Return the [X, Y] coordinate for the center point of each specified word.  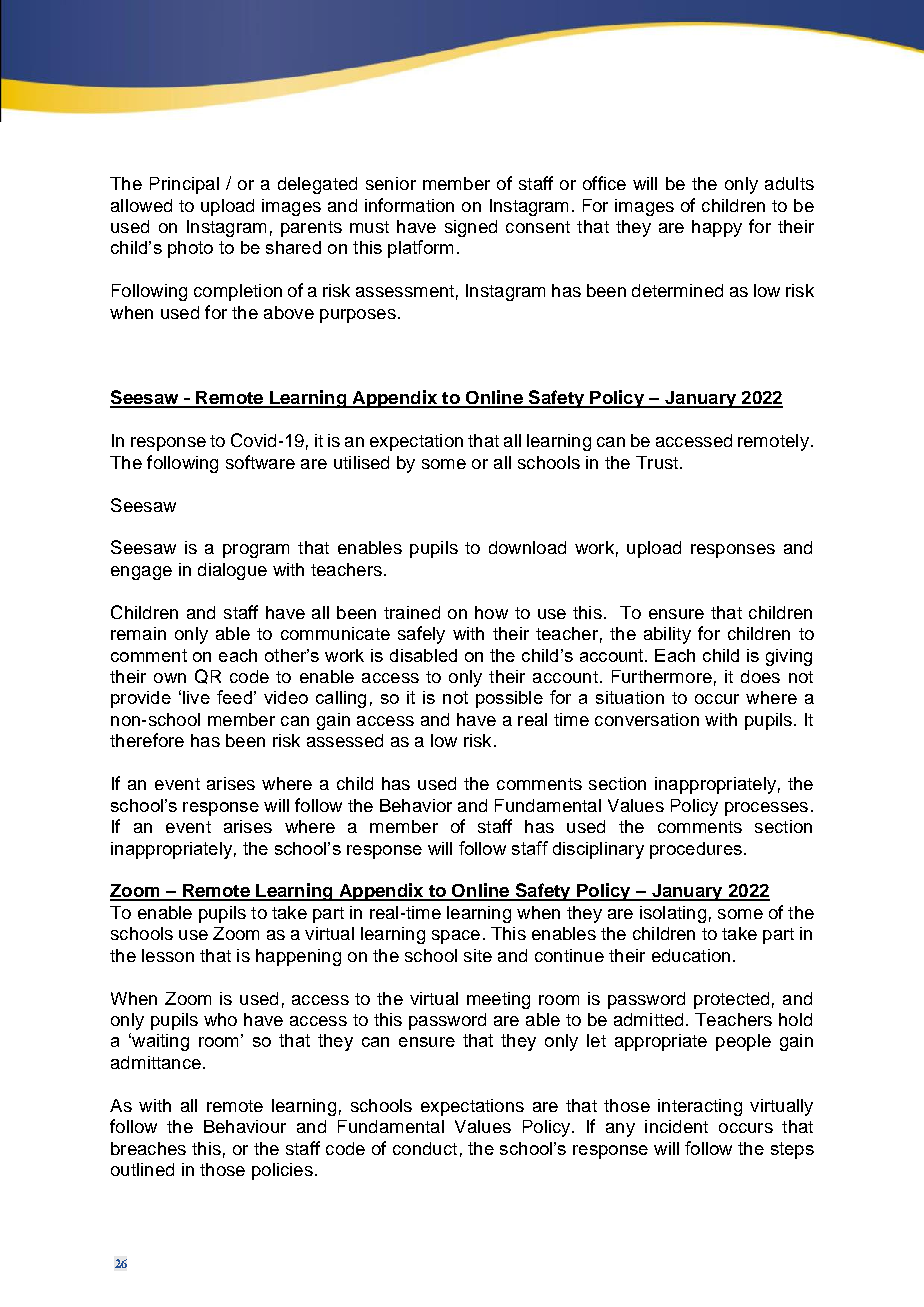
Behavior [416, 805]
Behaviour [245, 1126]
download [527, 547]
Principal [184, 185]
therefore [147, 740]
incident [676, 1126]
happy [717, 228]
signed [471, 228]
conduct [425, 1148]
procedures [696, 850]
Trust [657, 462]
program [256, 551]
